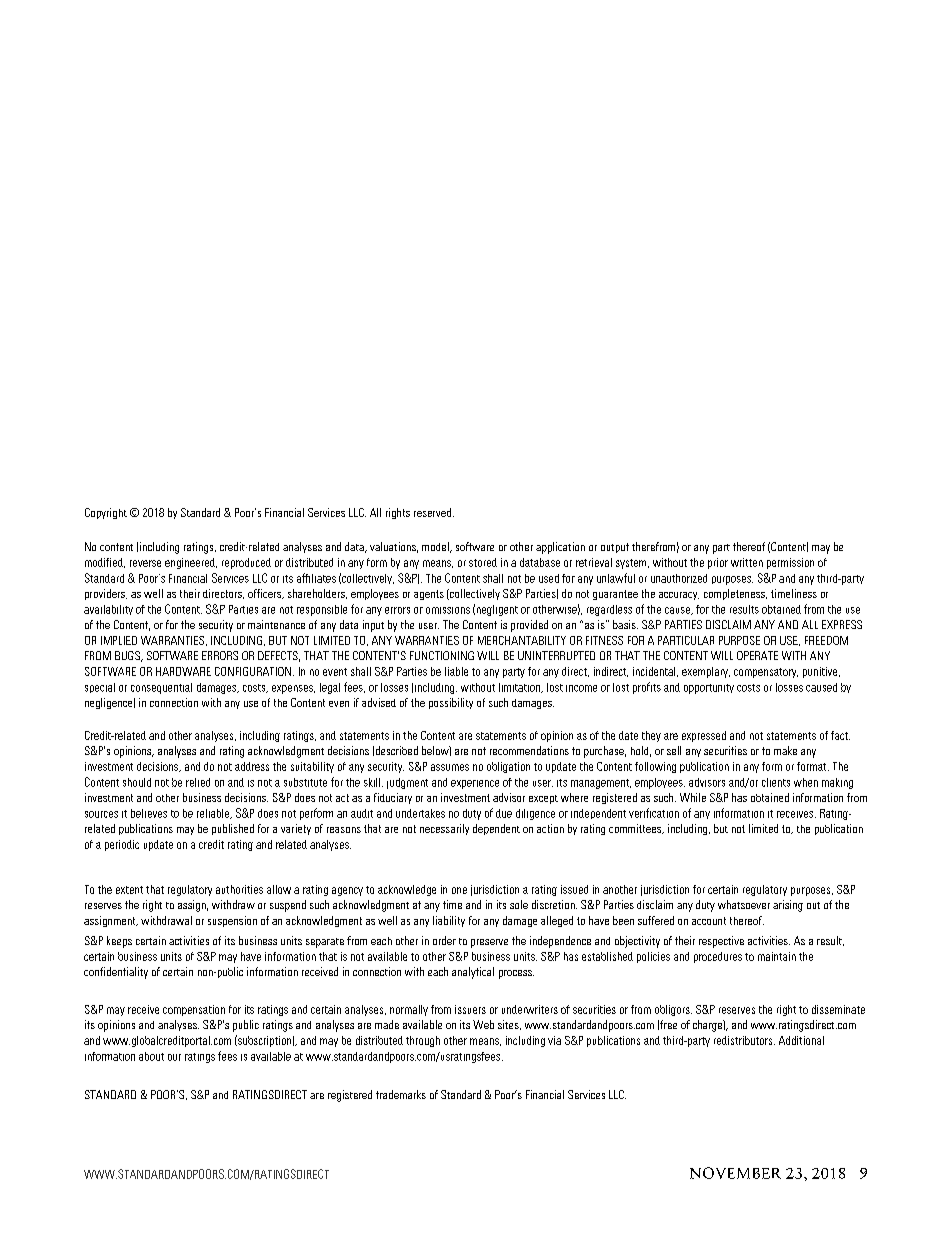 This page has height=1233, width=952. Describe the element at coordinates (444, 829) in the page. I see `necessarily` at that location.
